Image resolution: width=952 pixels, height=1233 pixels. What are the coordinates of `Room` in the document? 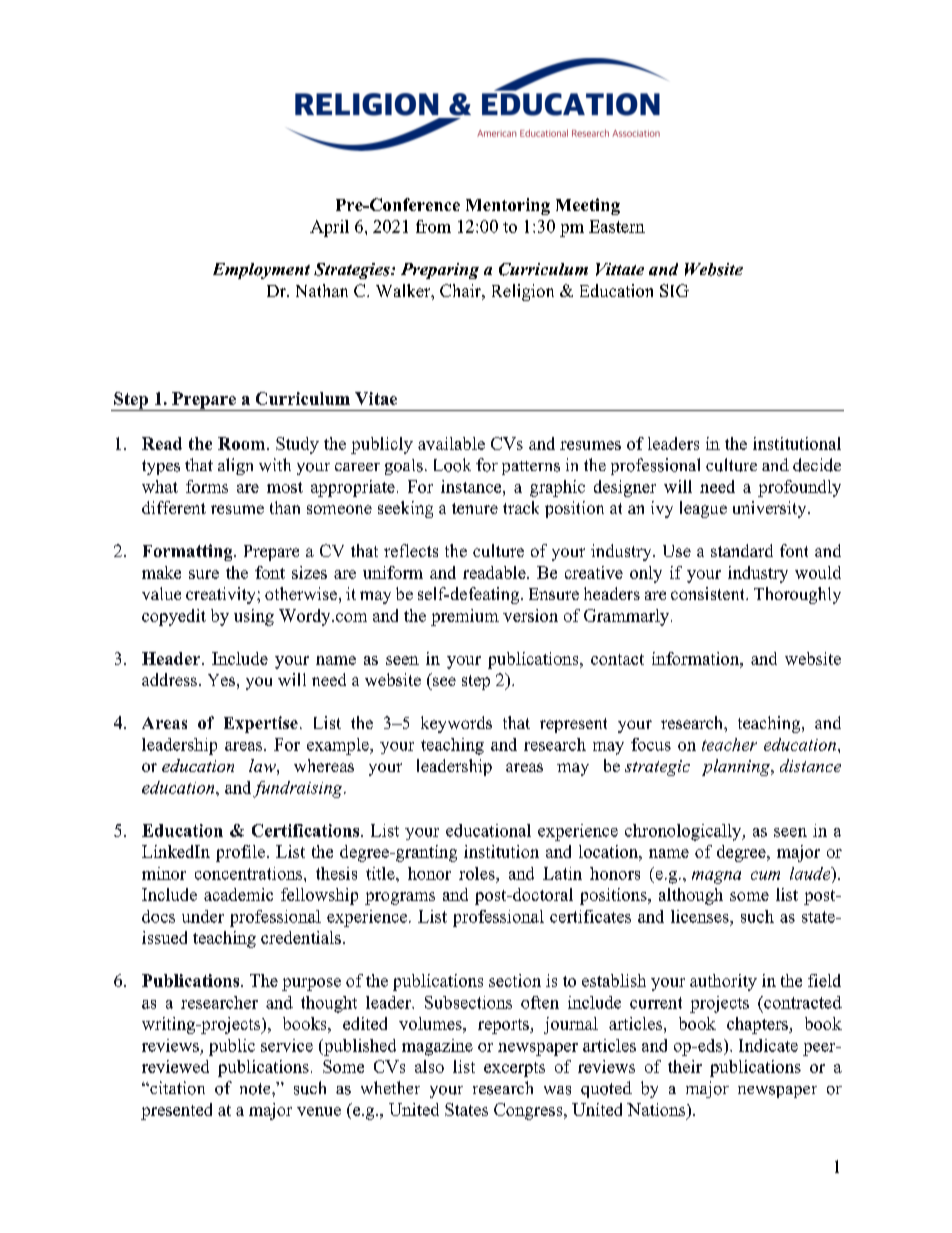 It's located at (243, 443).
